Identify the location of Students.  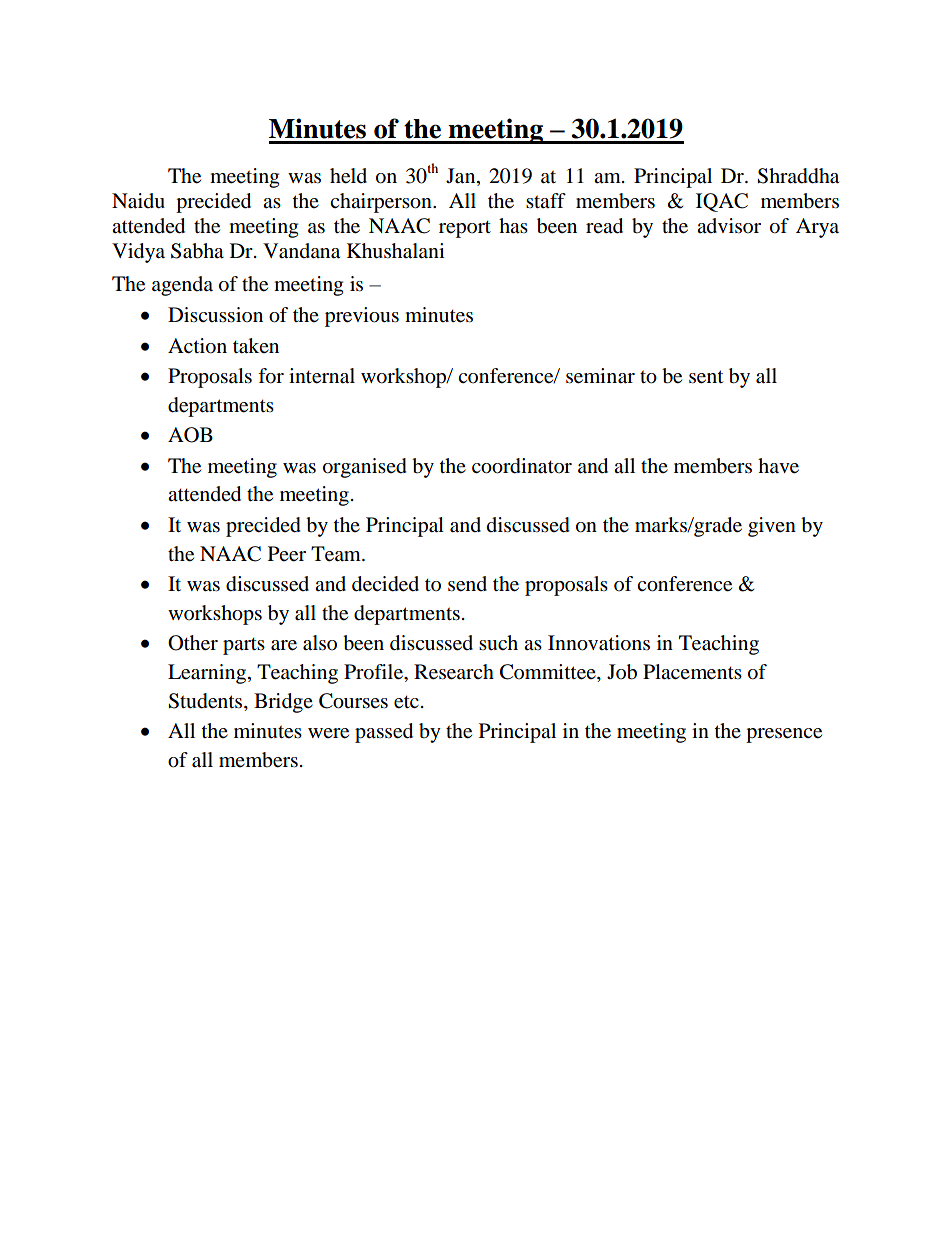
(206, 702).
